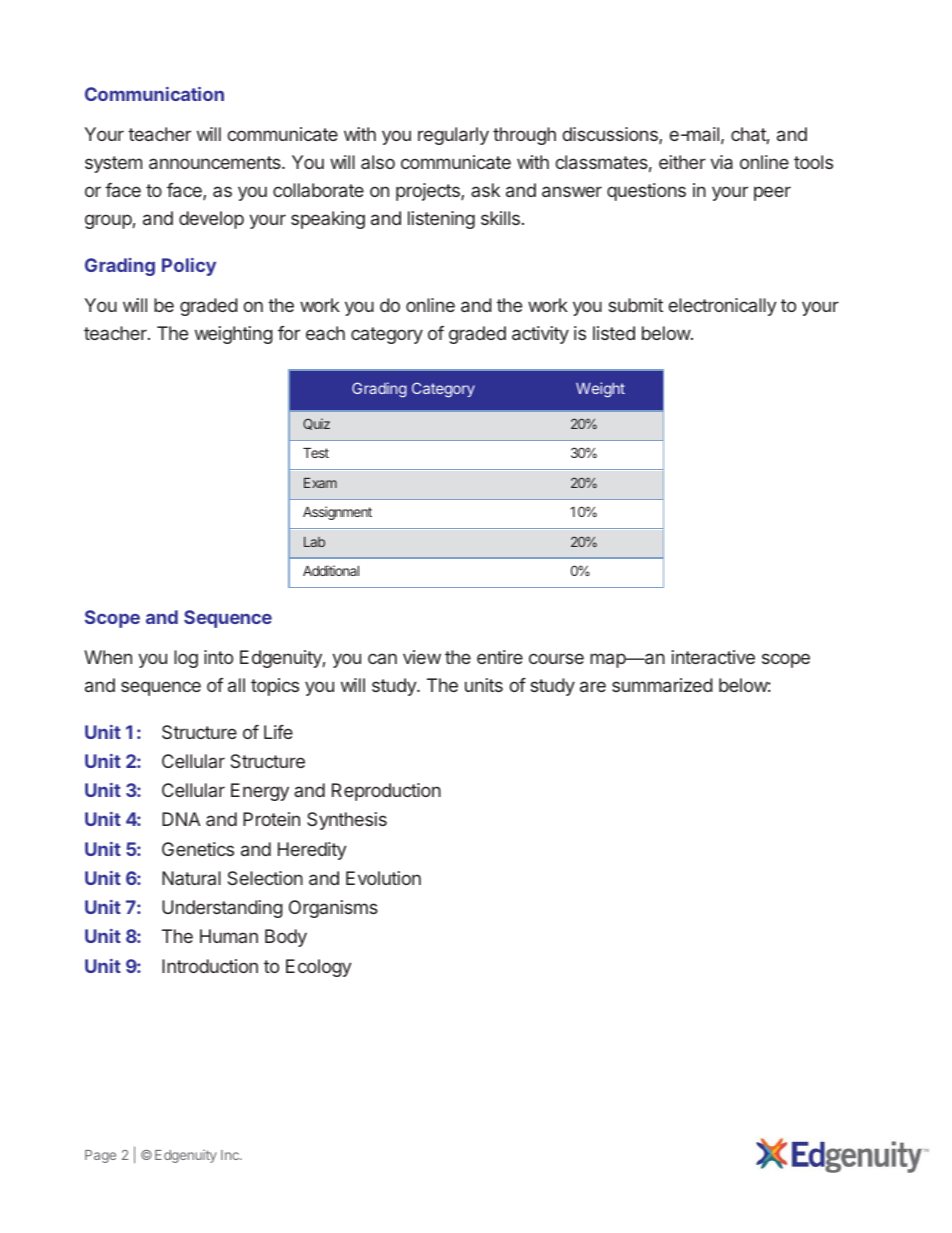 This image has width=952, height=1233. Describe the element at coordinates (231, 1155) in the image. I see `Inc` at that location.
